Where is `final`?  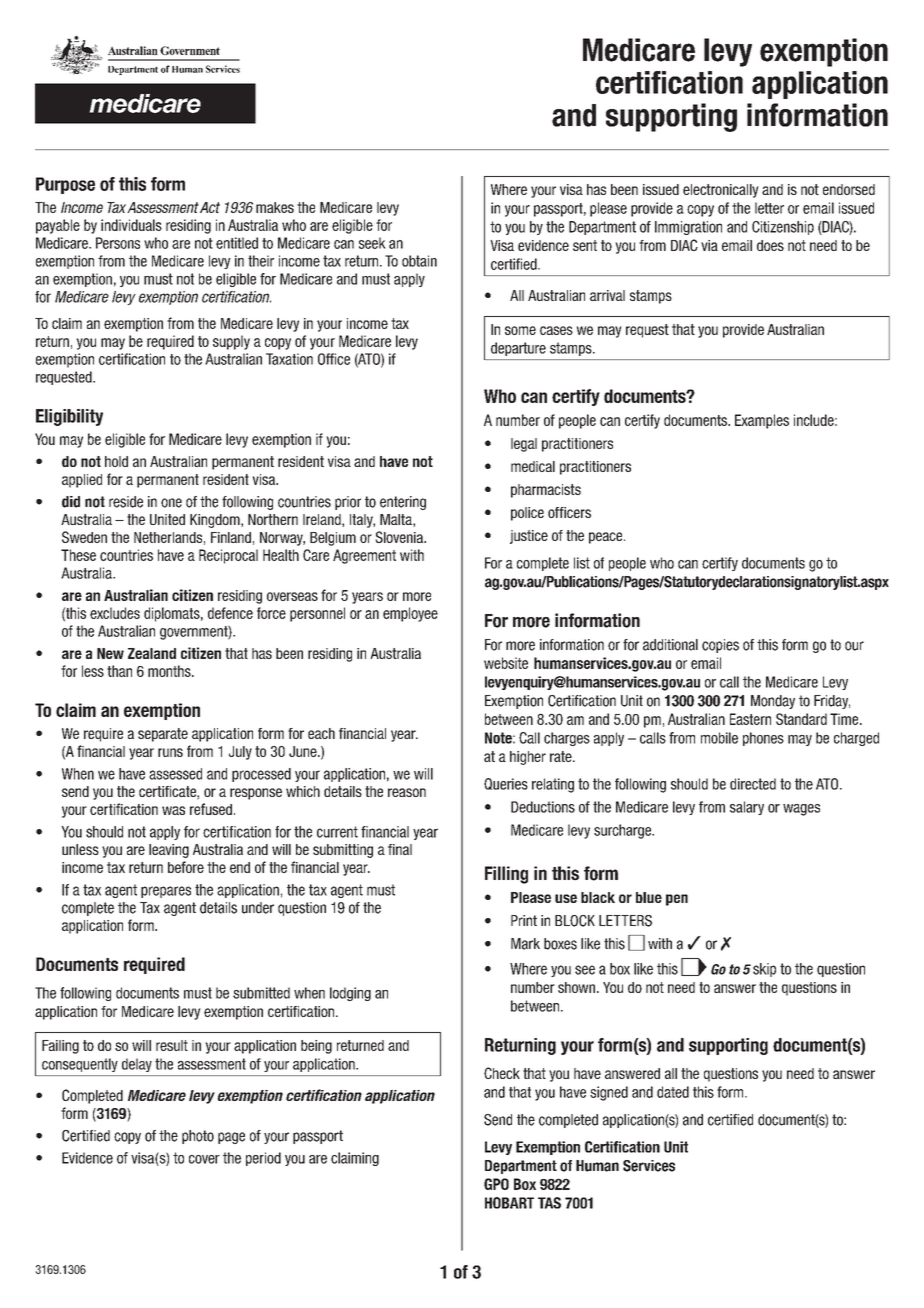
final is located at coordinates (400, 849).
